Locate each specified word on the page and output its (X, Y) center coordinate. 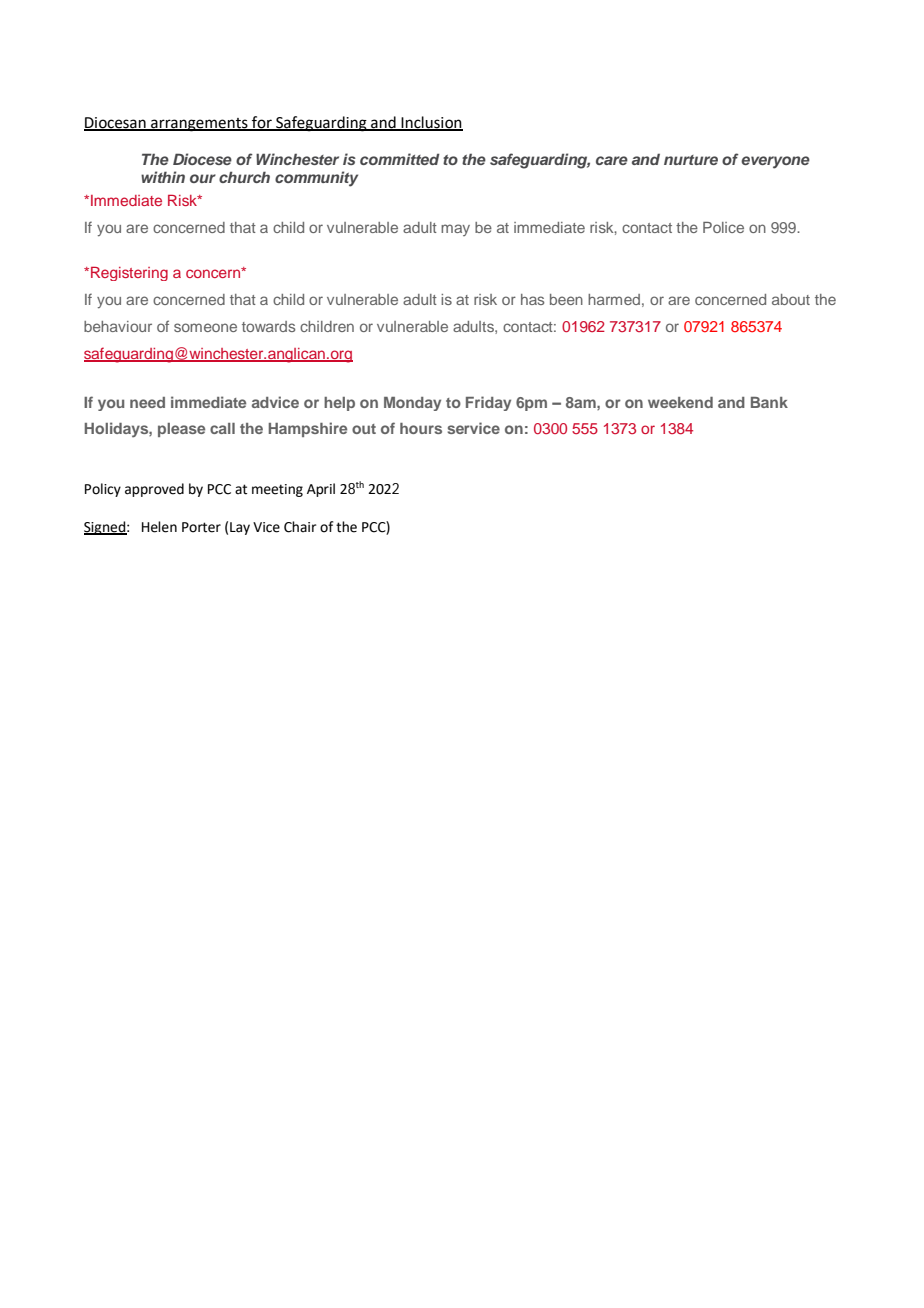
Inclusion (431, 123)
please (181, 430)
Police (723, 227)
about (791, 299)
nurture (691, 160)
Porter (201, 527)
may (455, 230)
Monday (412, 404)
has (532, 299)
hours (421, 428)
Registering (129, 274)
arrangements (199, 125)
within (163, 177)
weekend (680, 402)
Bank (769, 402)
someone (205, 327)
